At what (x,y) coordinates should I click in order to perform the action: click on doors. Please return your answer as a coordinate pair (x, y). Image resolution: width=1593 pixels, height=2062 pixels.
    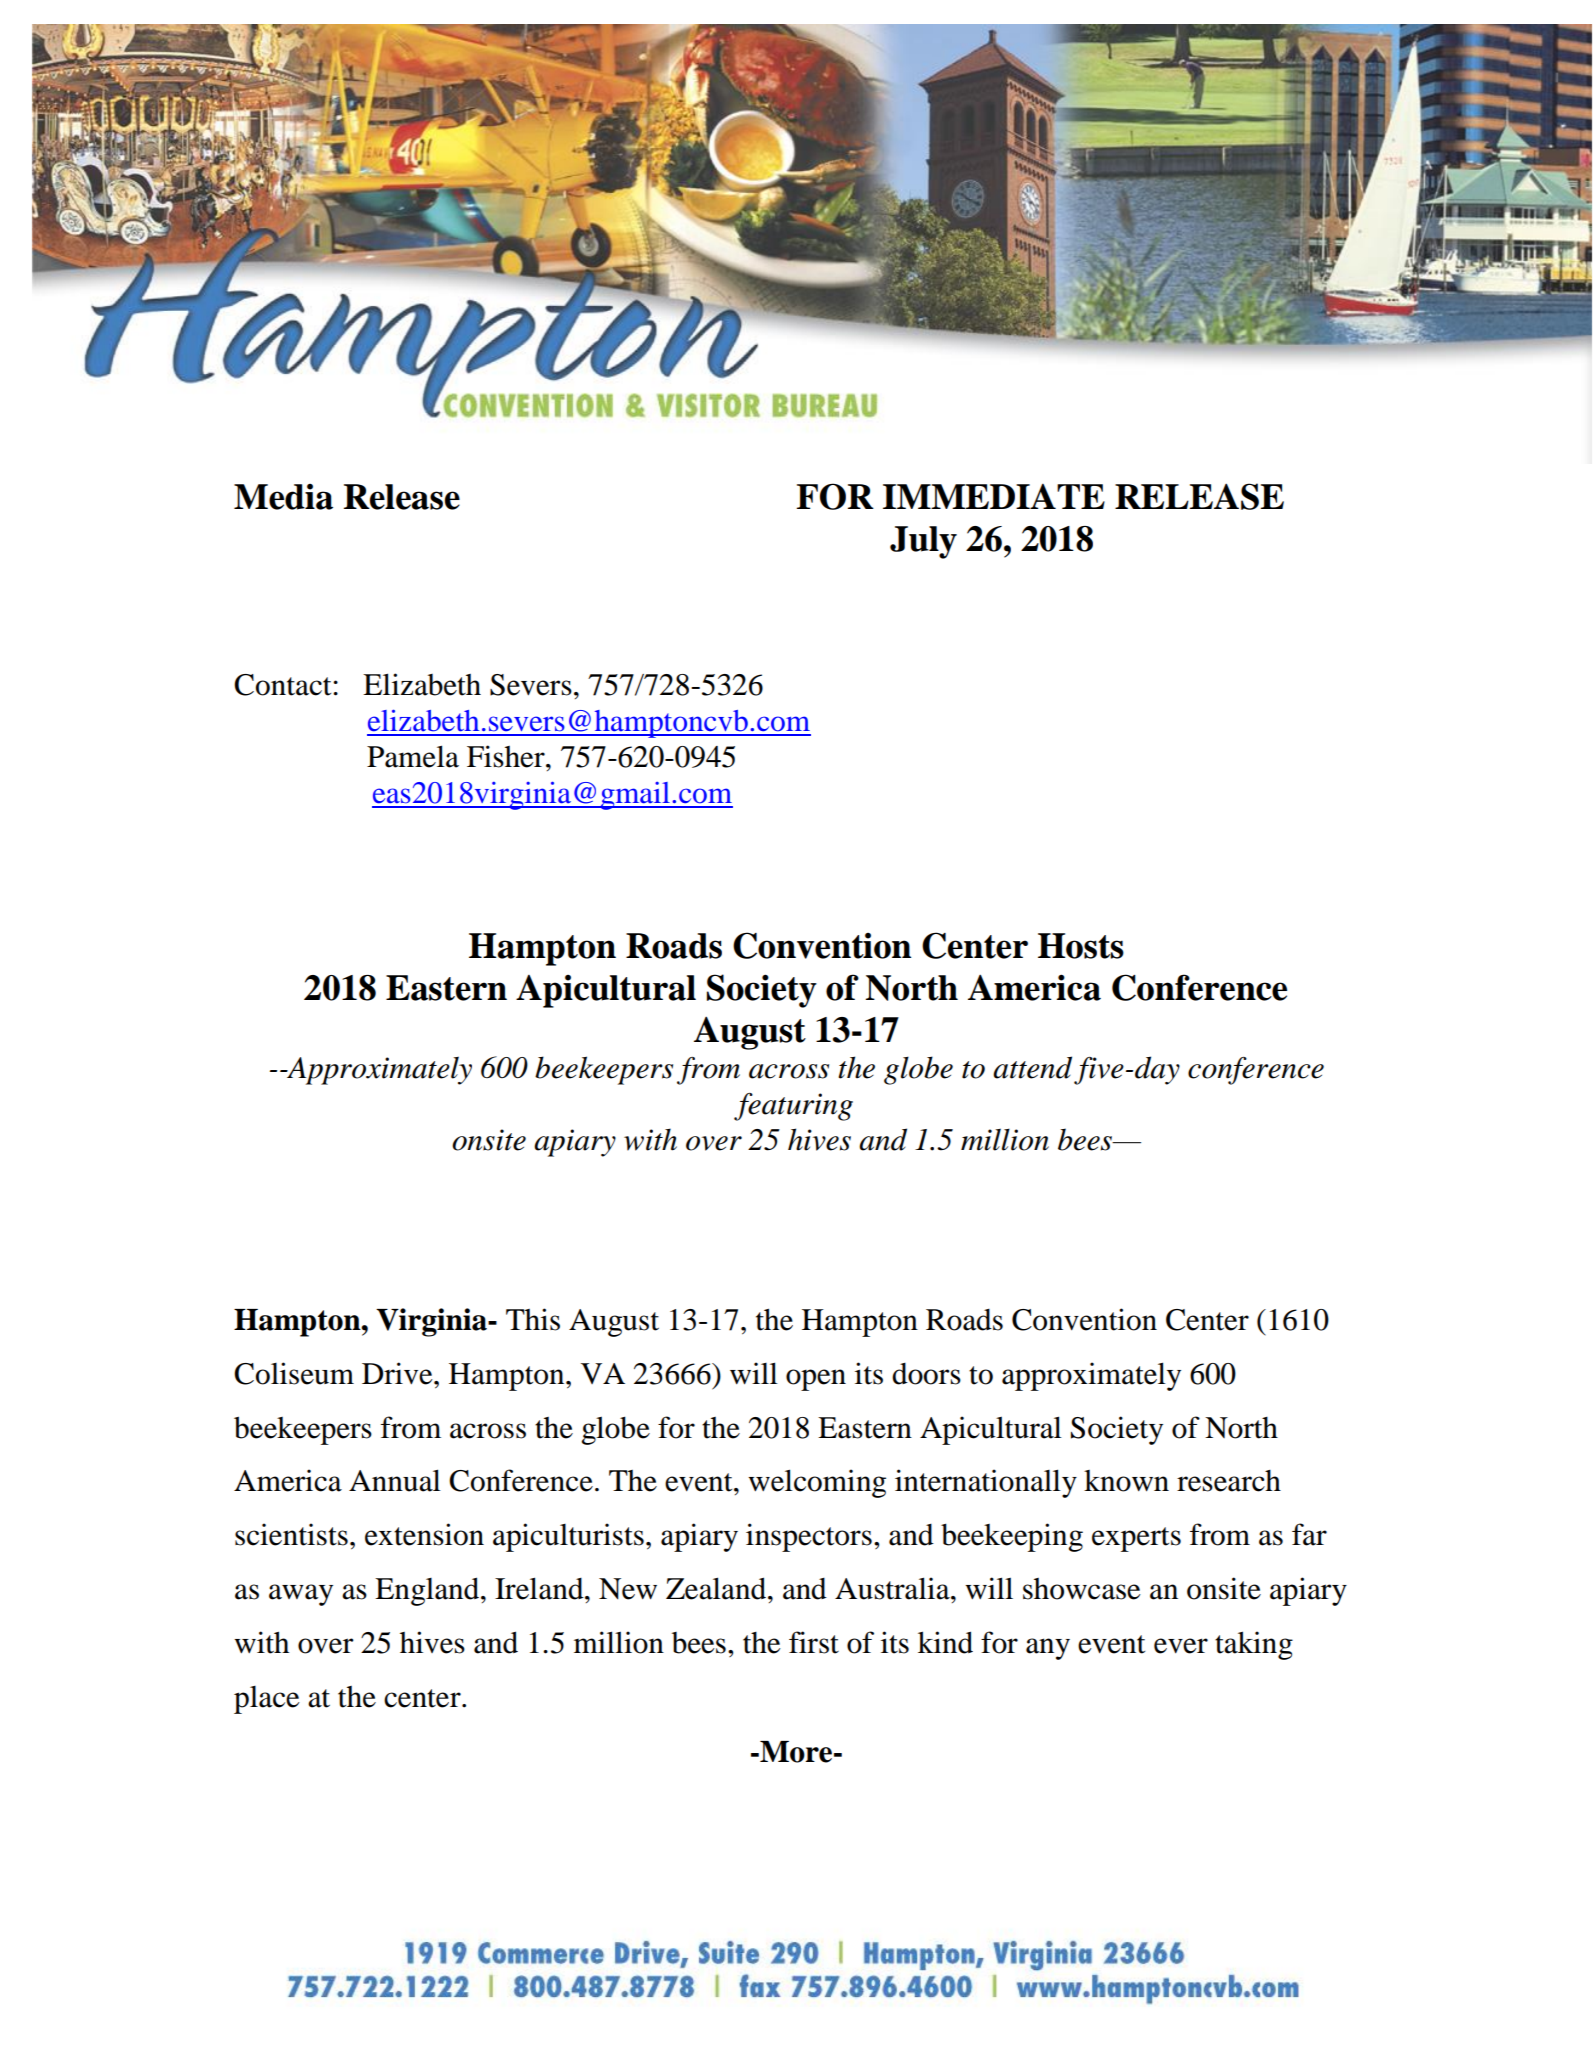
    Looking at the image, I should click on (926, 1374).
